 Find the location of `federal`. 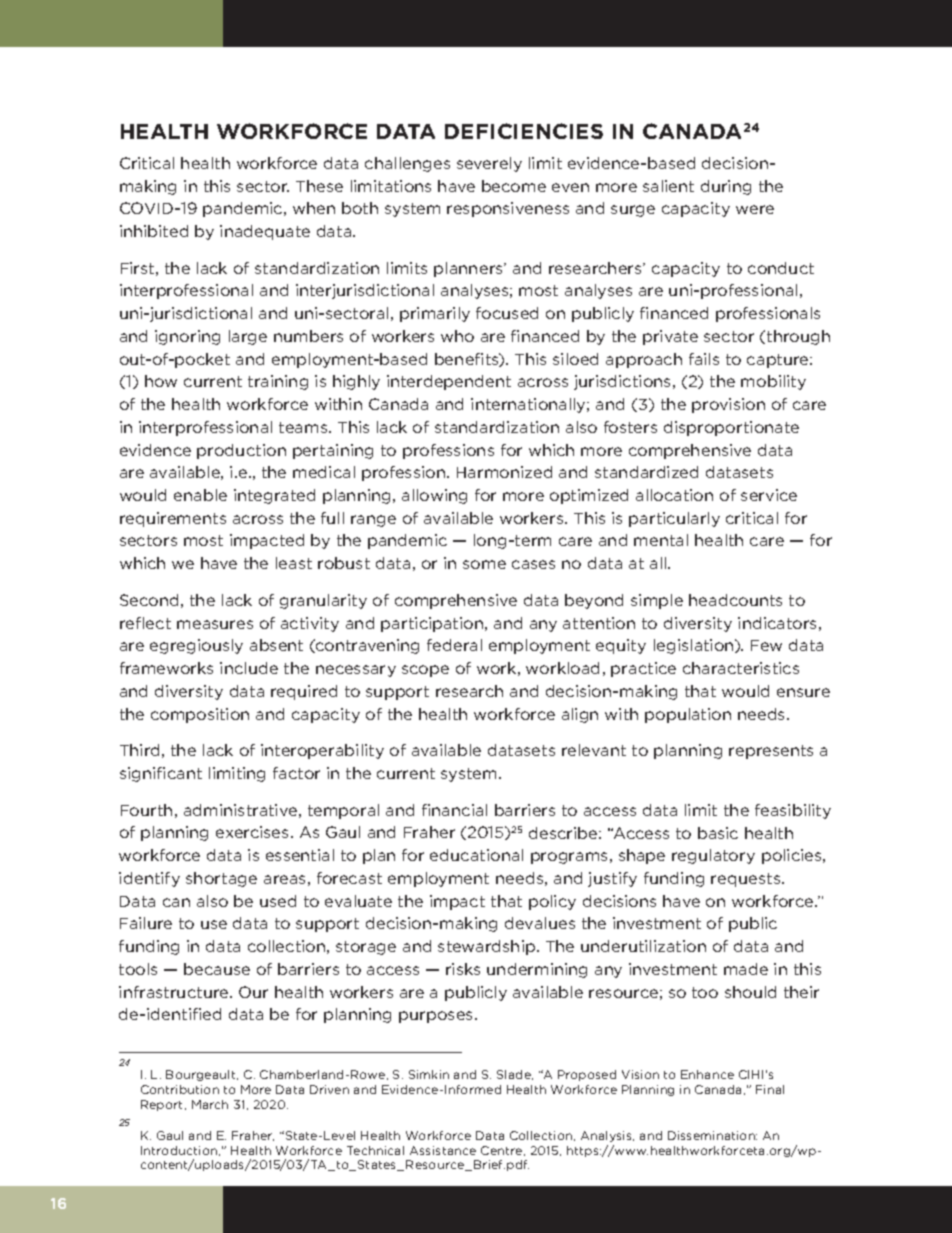

federal is located at coordinates (454, 645).
